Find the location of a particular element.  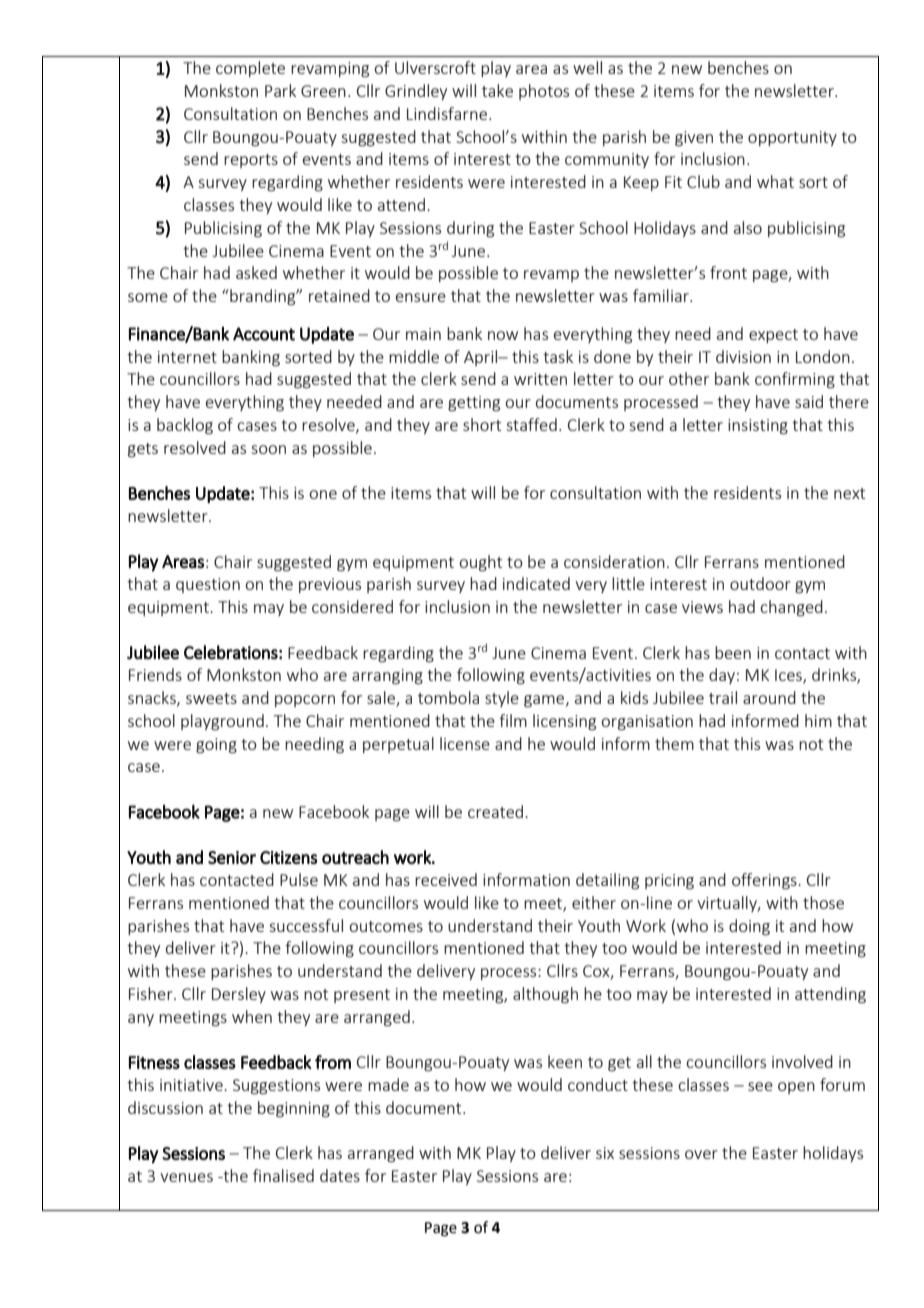

successful is located at coordinates (306, 925).
